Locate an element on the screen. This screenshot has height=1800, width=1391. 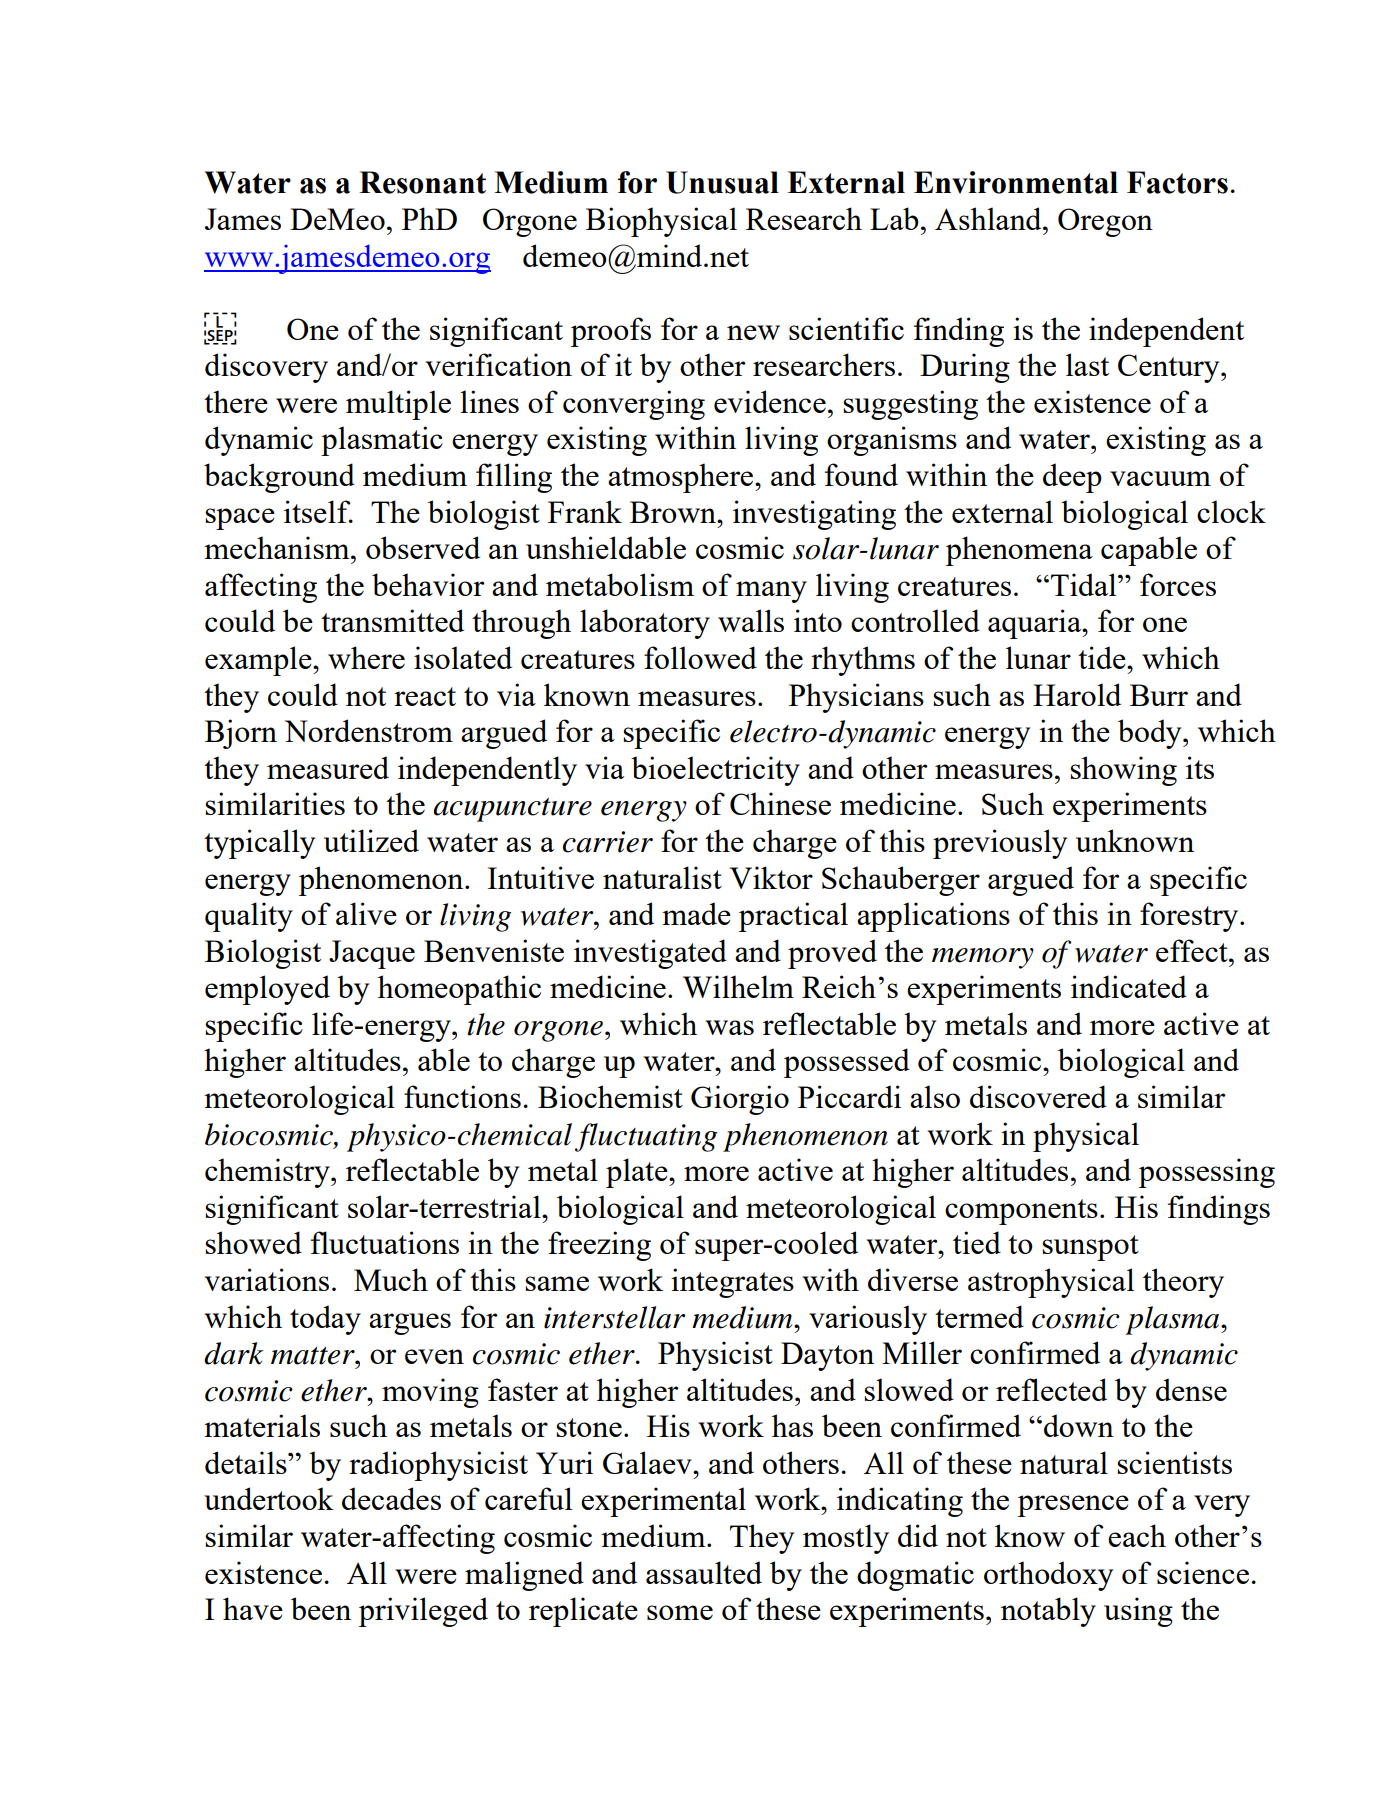
alive is located at coordinates (366, 913).
